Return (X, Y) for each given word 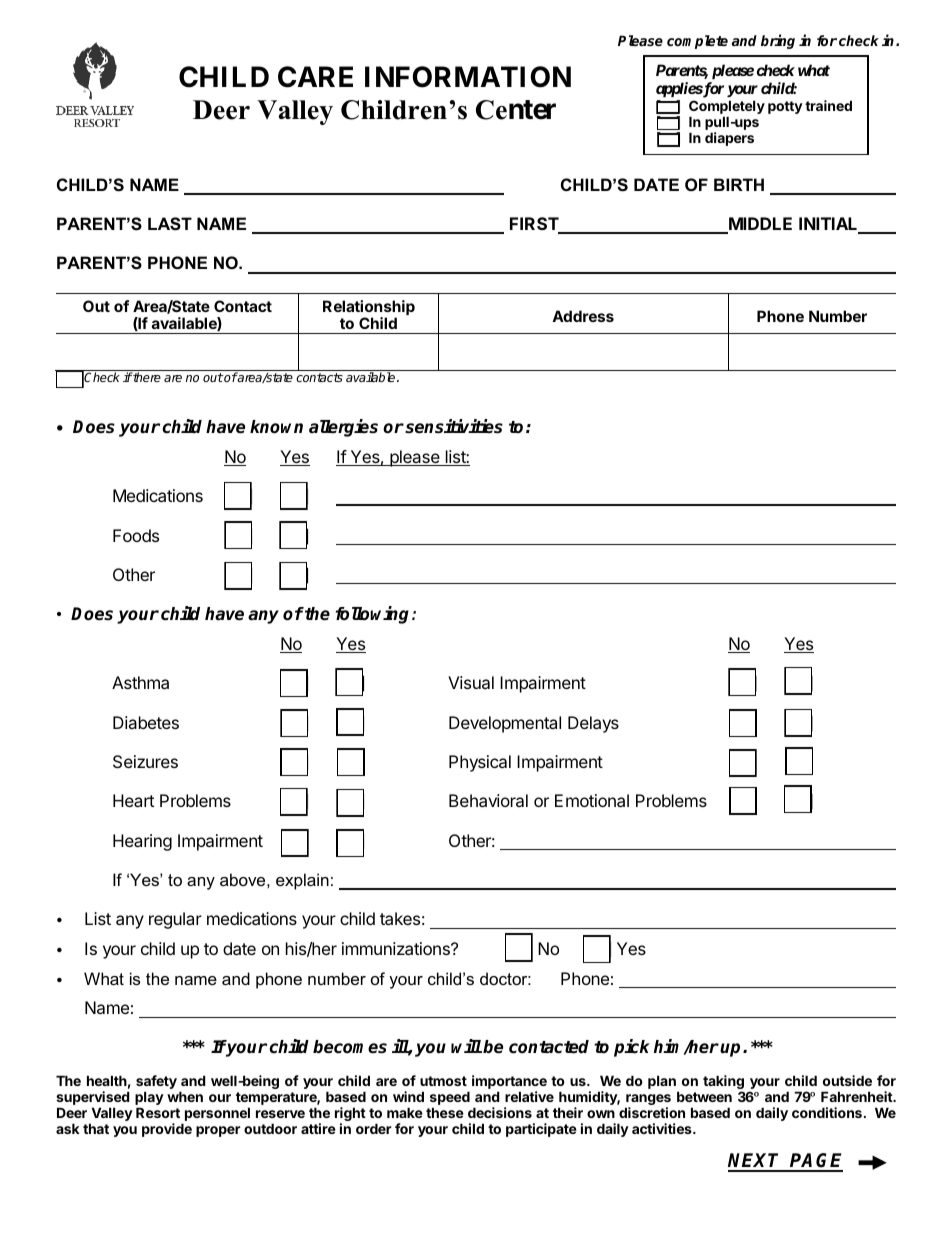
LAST (170, 224)
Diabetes (146, 722)
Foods (136, 535)
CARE (315, 77)
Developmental (505, 724)
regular (175, 920)
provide (167, 1130)
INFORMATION (468, 77)
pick (632, 1048)
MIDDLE (759, 225)
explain (302, 881)
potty (785, 107)
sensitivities (454, 426)
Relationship (369, 309)
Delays (593, 724)
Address (583, 316)
